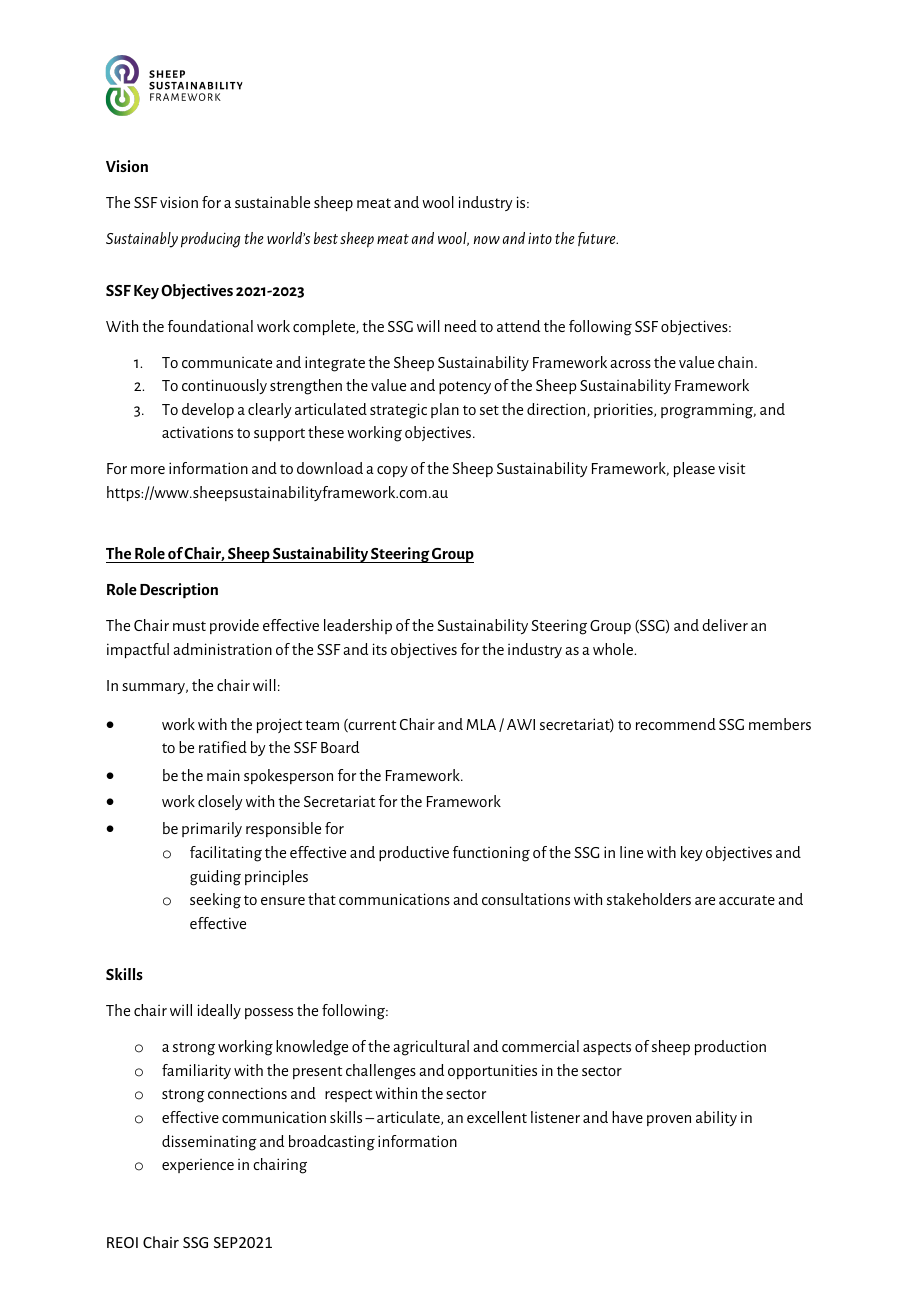 This image has height=1308, width=924. I want to click on producing, so click(210, 240).
